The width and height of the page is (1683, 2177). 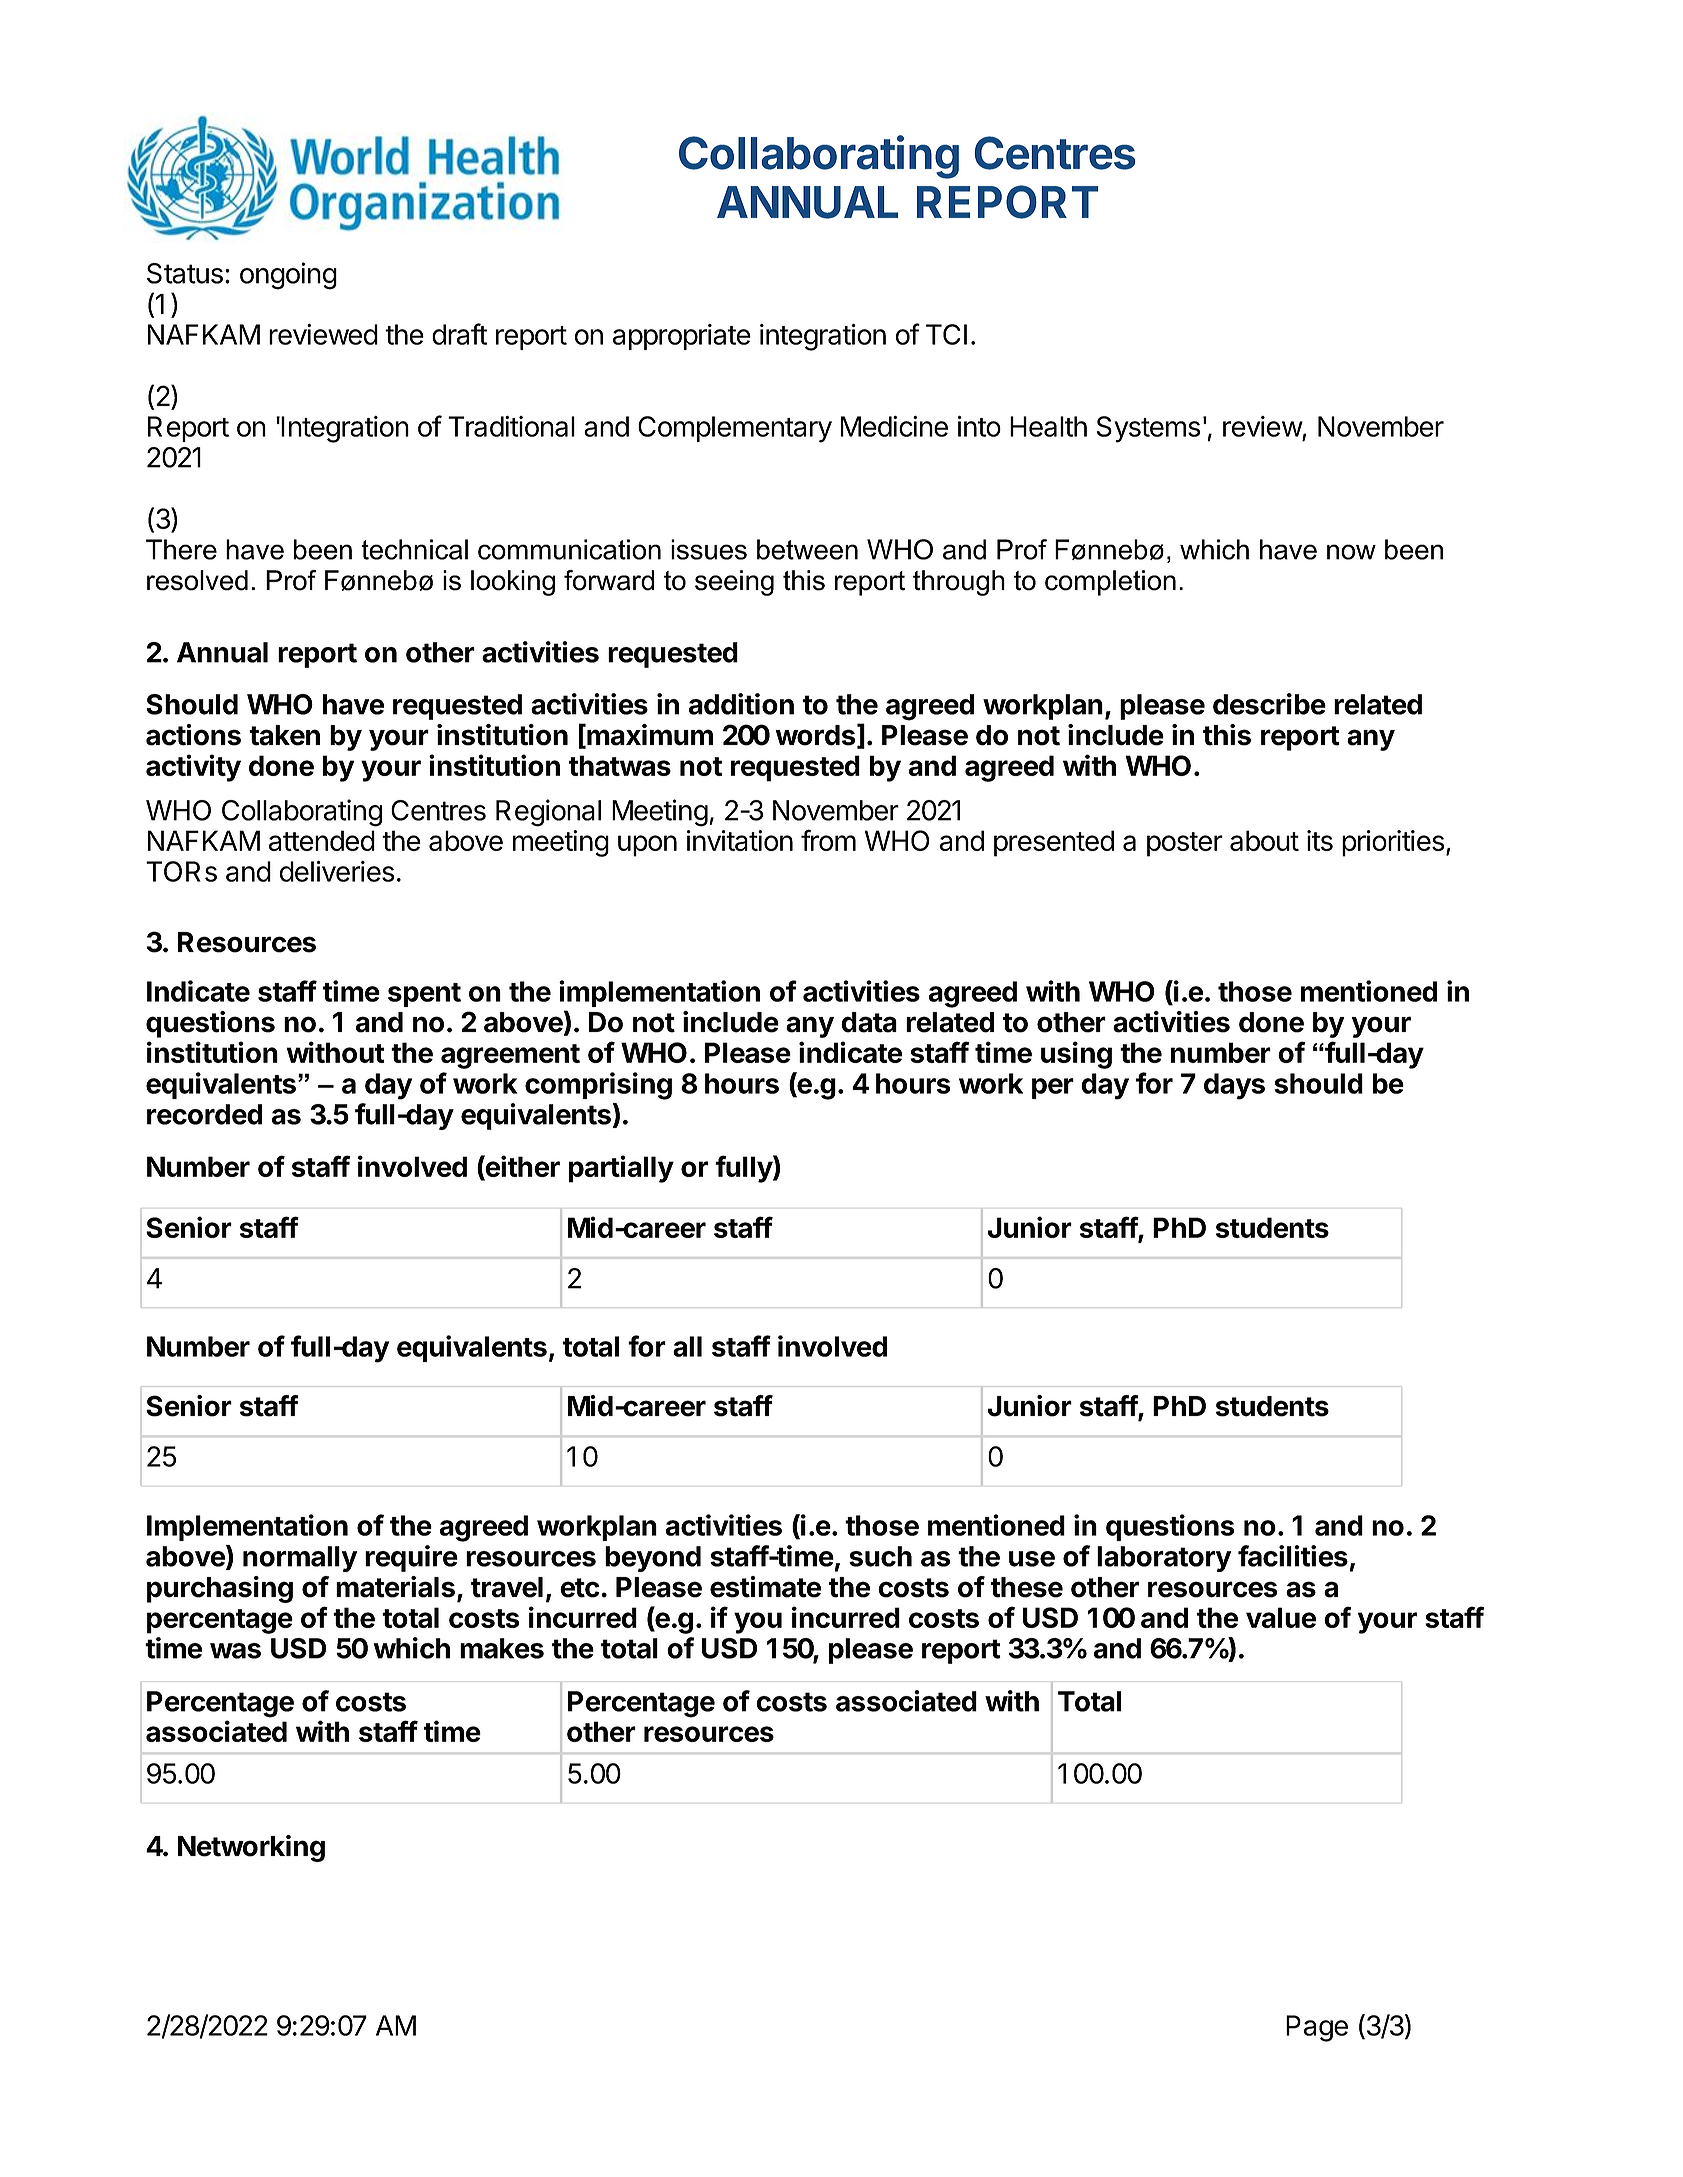 I want to click on deliveries, so click(x=337, y=871).
